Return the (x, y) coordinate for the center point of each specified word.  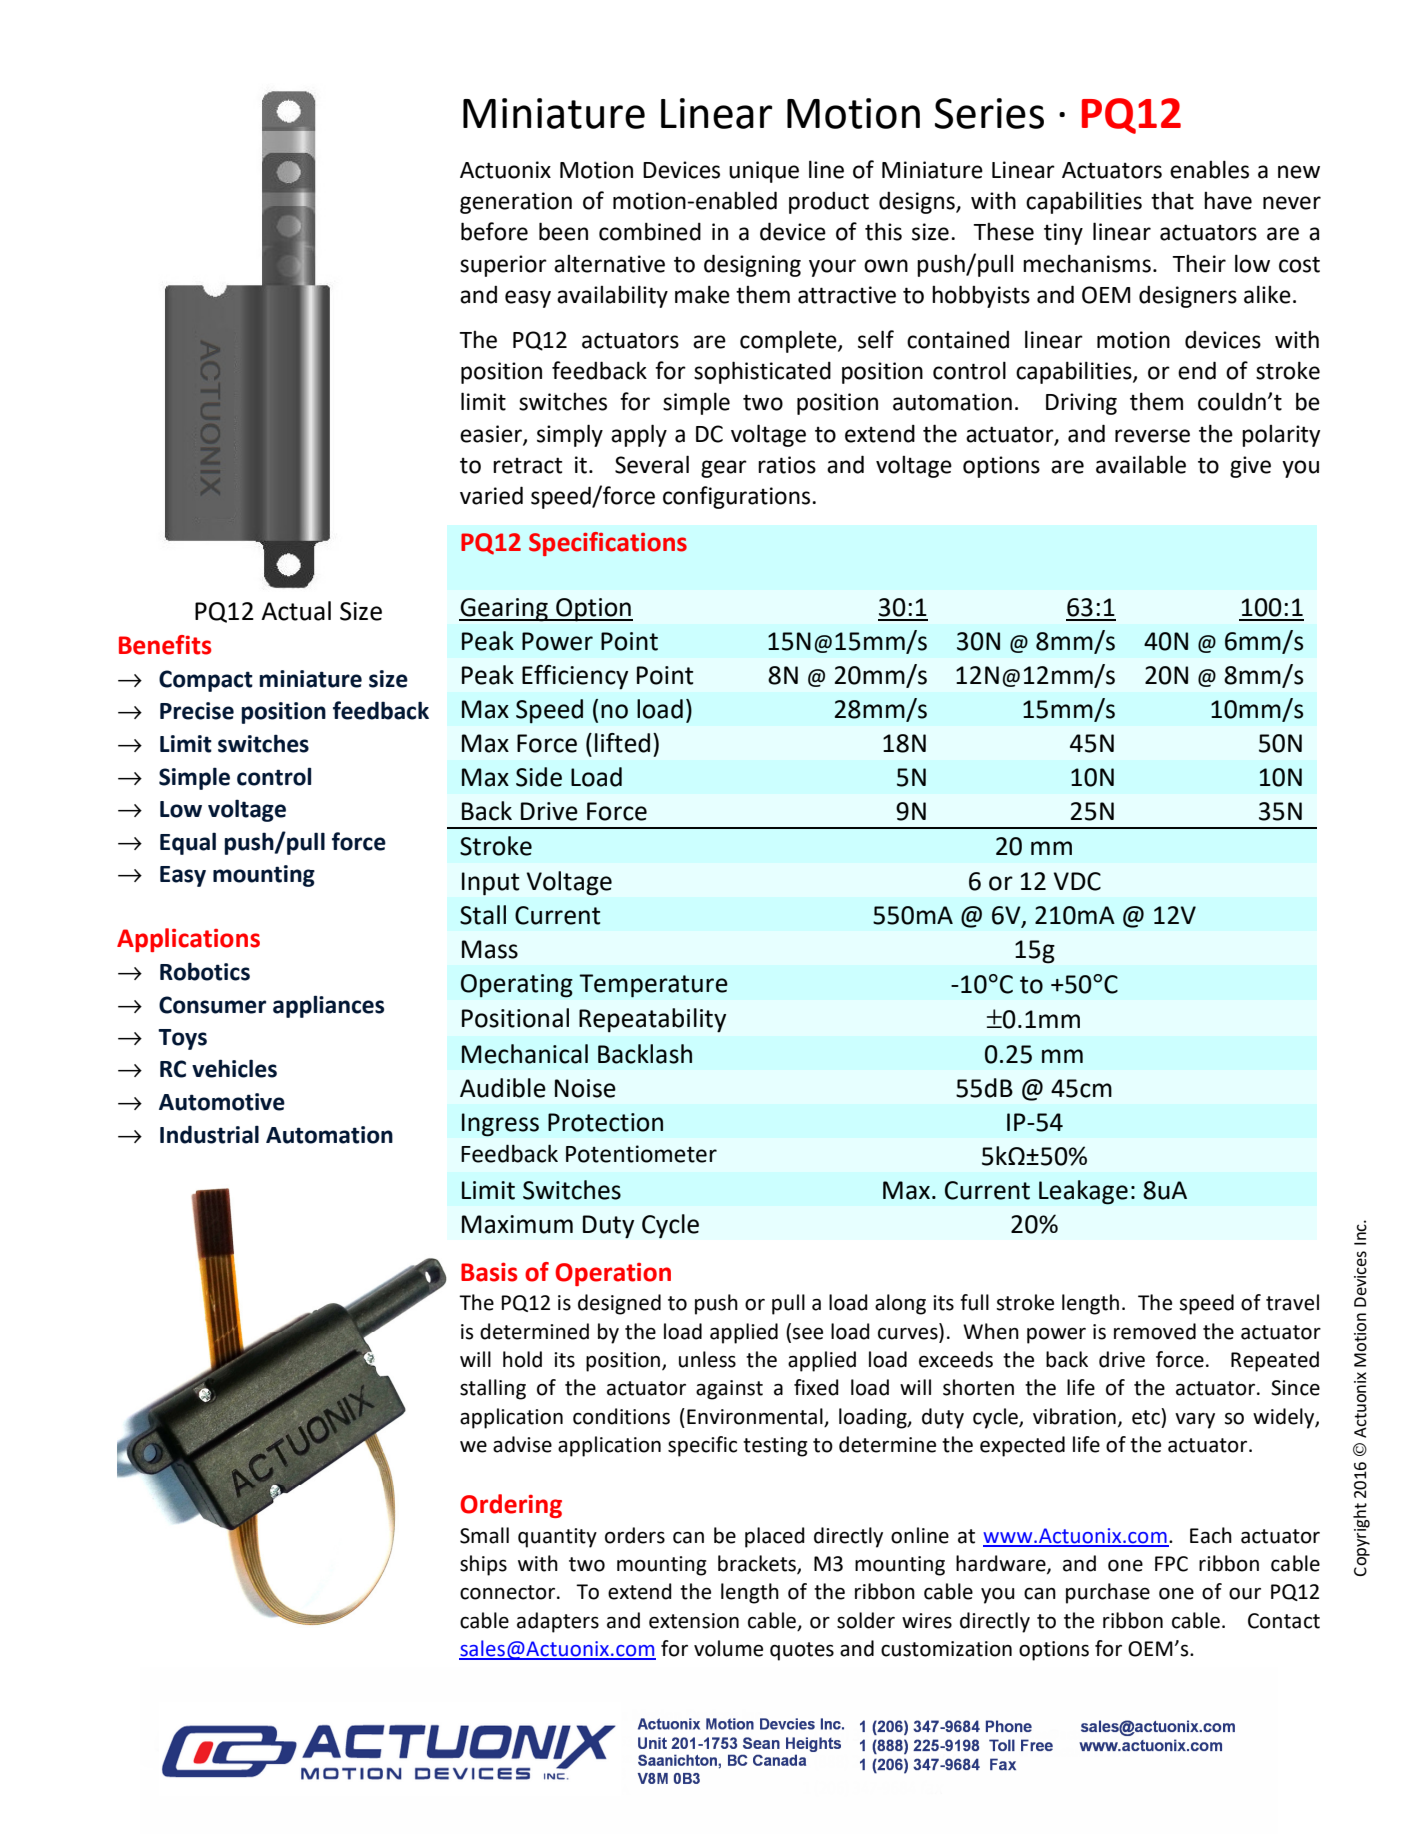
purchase (1108, 1593)
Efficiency (575, 677)
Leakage (1083, 1192)
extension (694, 1621)
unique (764, 172)
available (1141, 464)
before (494, 231)
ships (483, 1565)
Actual (296, 611)
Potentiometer (641, 1154)
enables (1209, 169)
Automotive (222, 1102)
